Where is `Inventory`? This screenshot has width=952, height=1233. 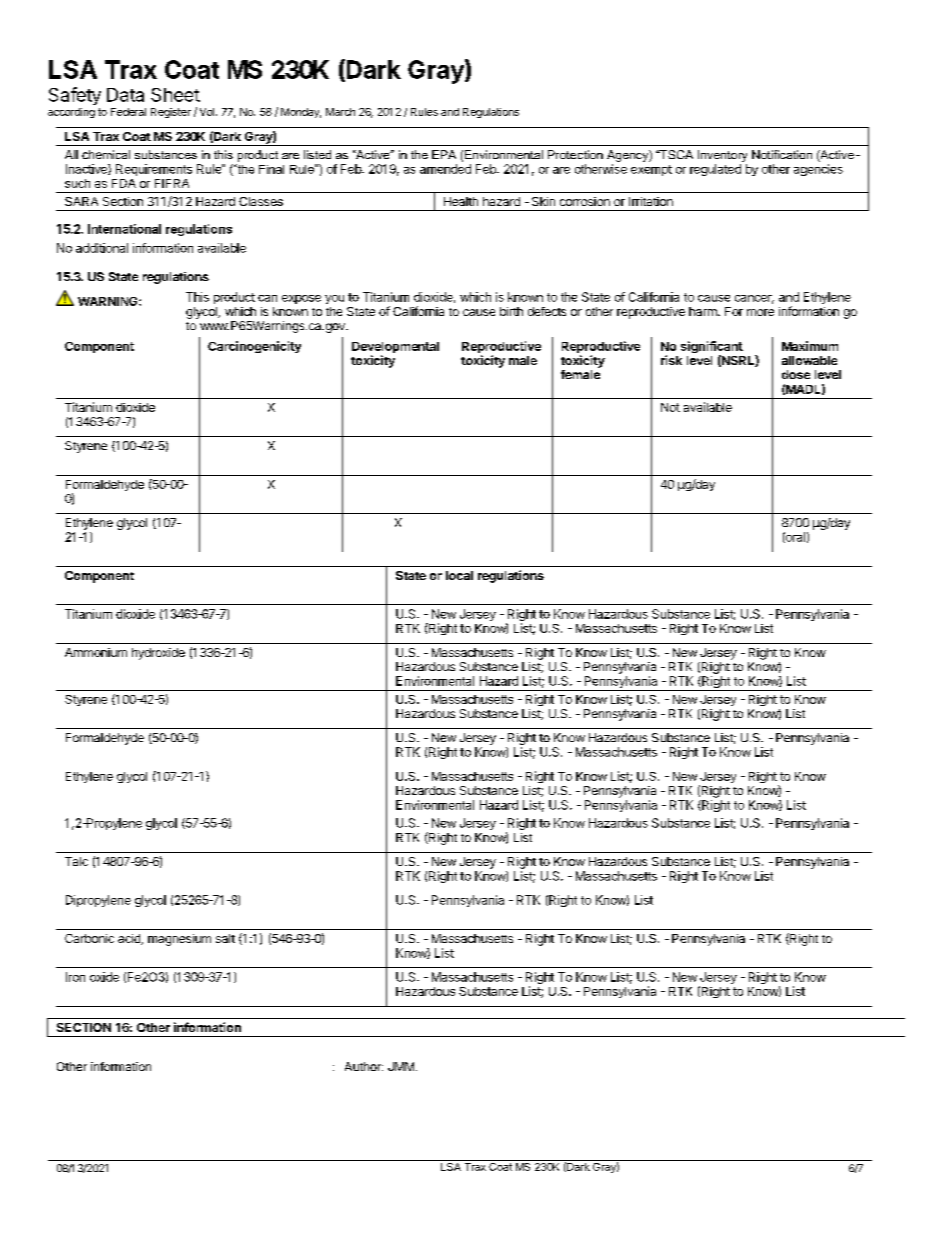
Inventory is located at coordinates (722, 156).
